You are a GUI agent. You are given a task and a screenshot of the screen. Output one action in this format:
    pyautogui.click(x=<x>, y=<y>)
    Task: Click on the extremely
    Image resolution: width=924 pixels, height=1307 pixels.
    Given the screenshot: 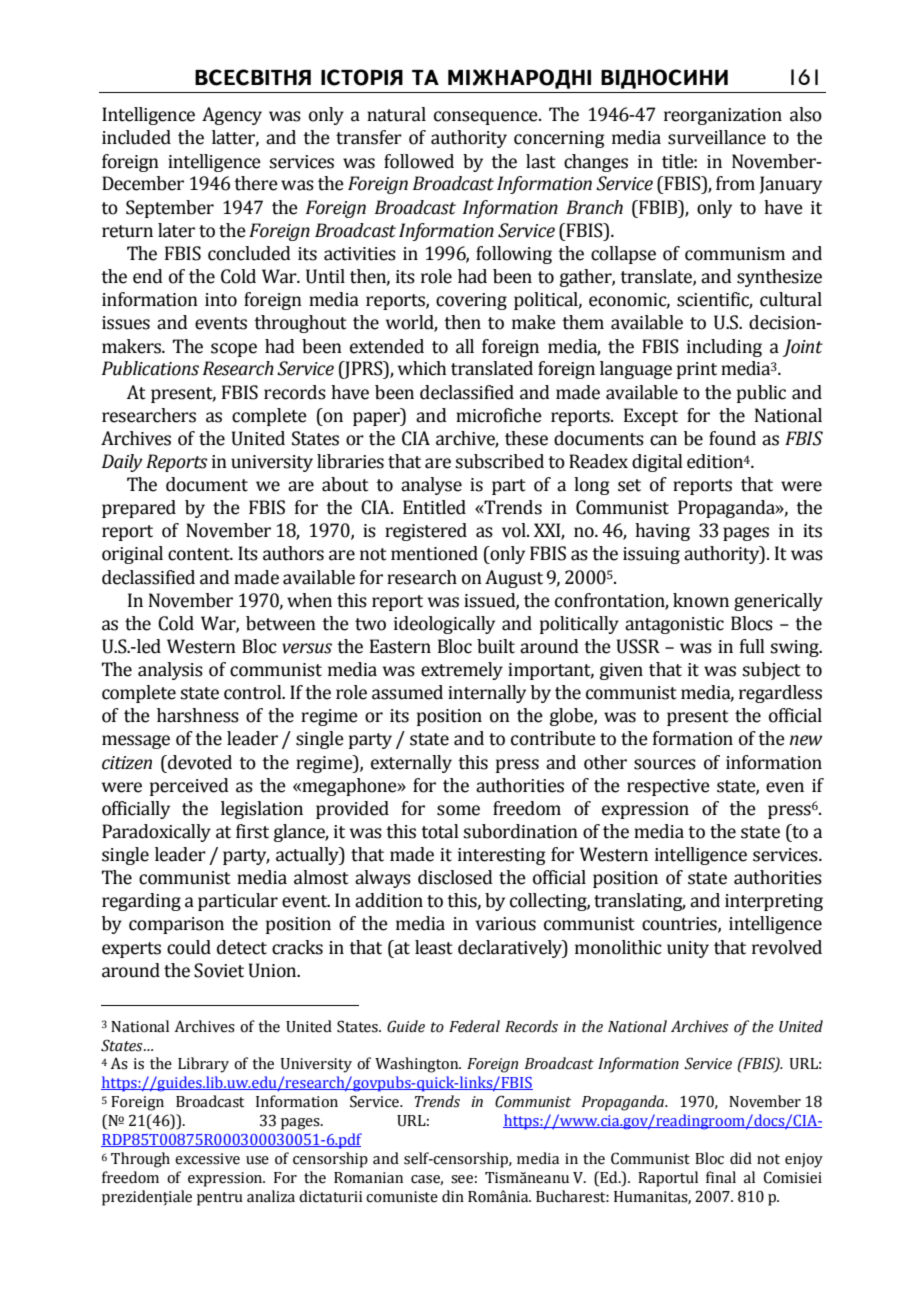 What is the action you would take?
    pyautogui.click(x=462, y=671)
